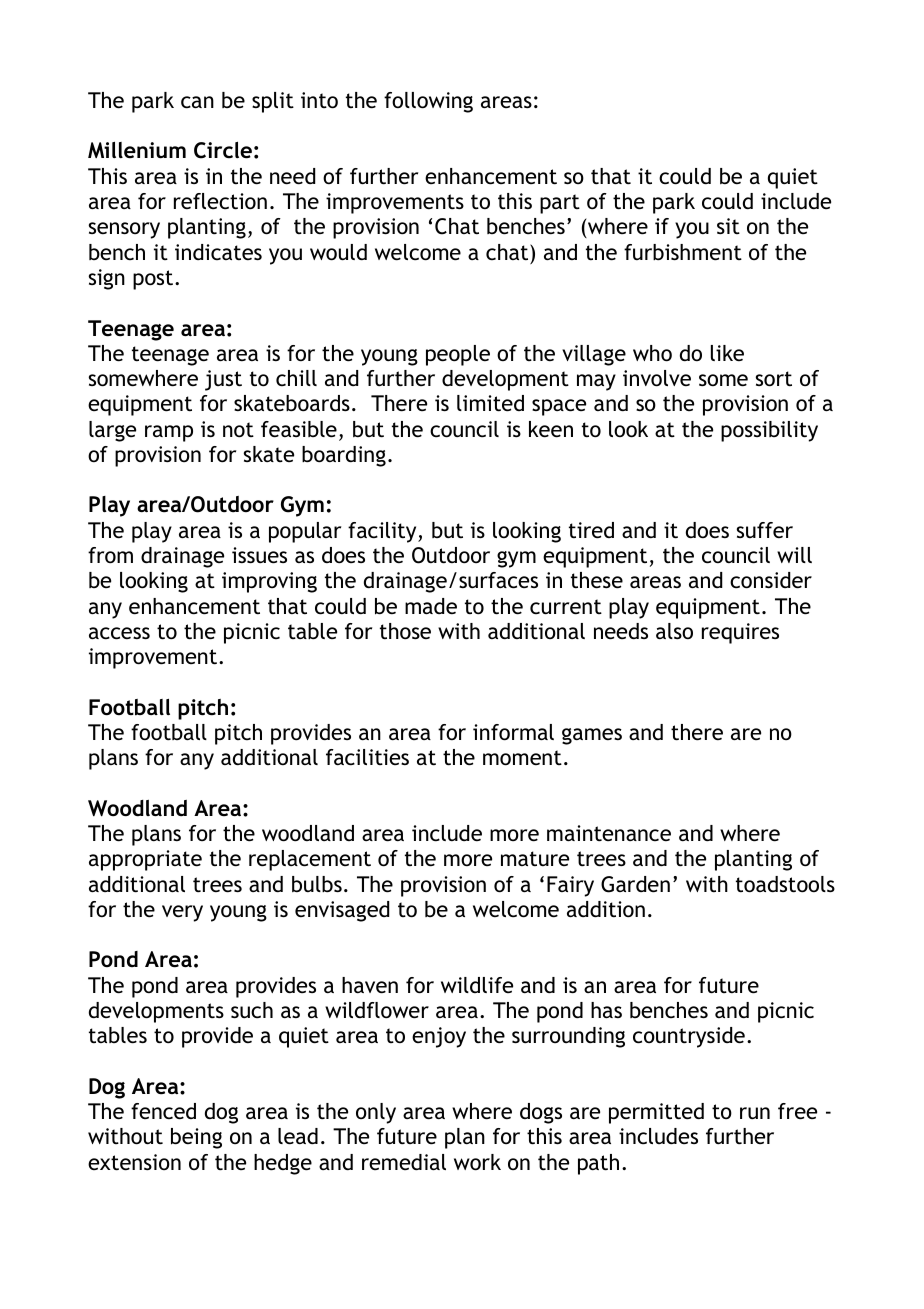 This screenshot has width=924, height=1309. I want to click on sit, so click(728, 226).
